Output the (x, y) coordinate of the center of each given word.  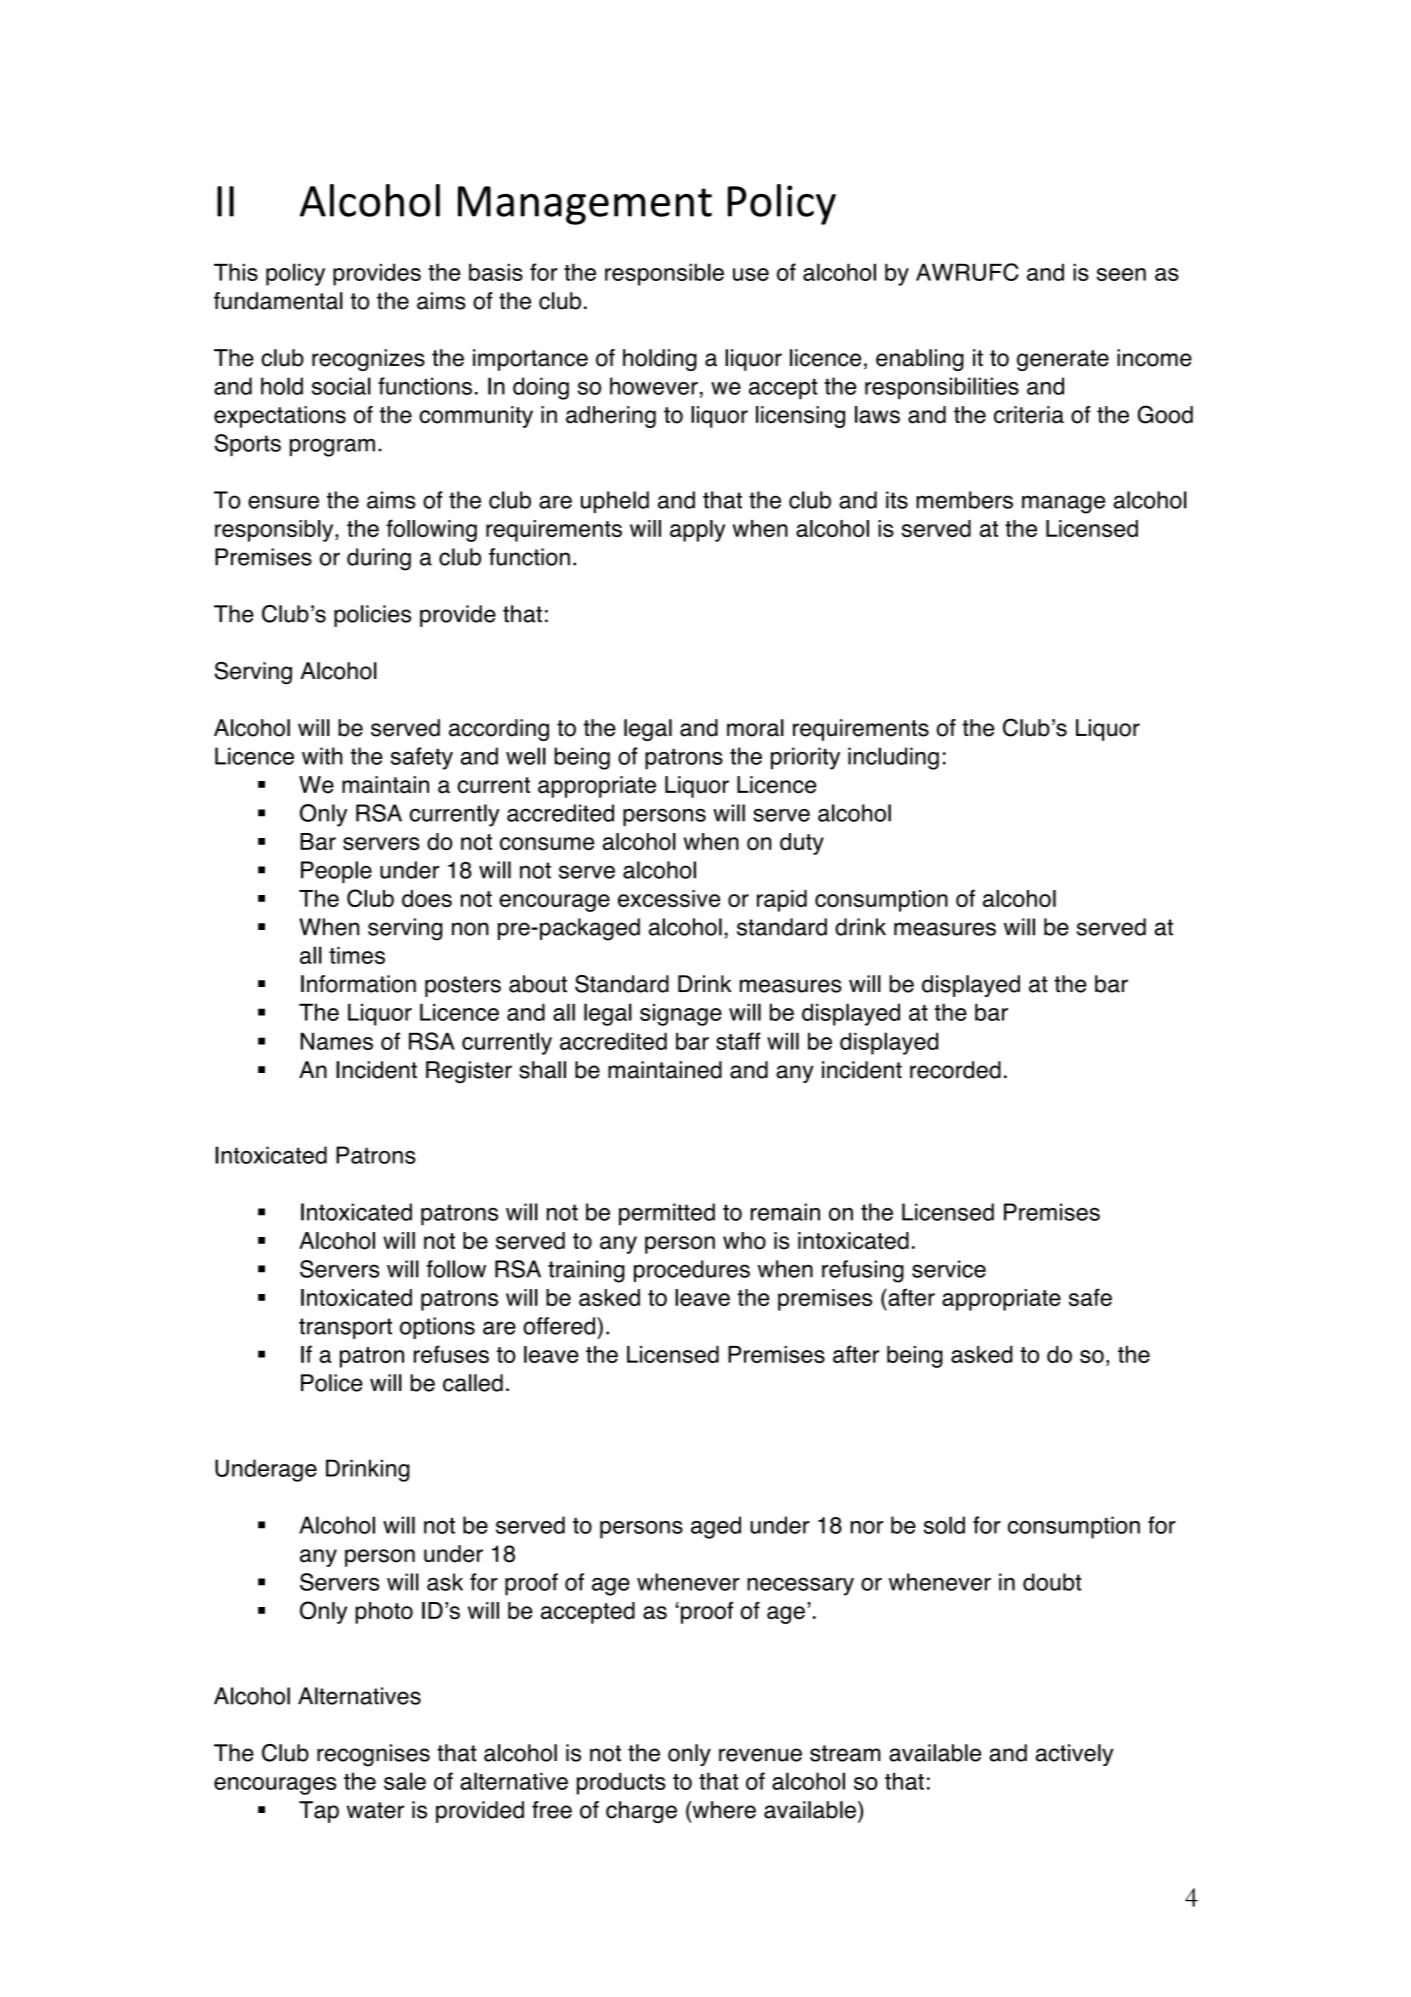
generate (1063, 360)
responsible (664, 274)
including (893, 758)
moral (755, 728)
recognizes (368, 360)
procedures (692, 1271)
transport (345, 1328)
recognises (373, 1755)
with (322, 756)
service (949, 1269)
